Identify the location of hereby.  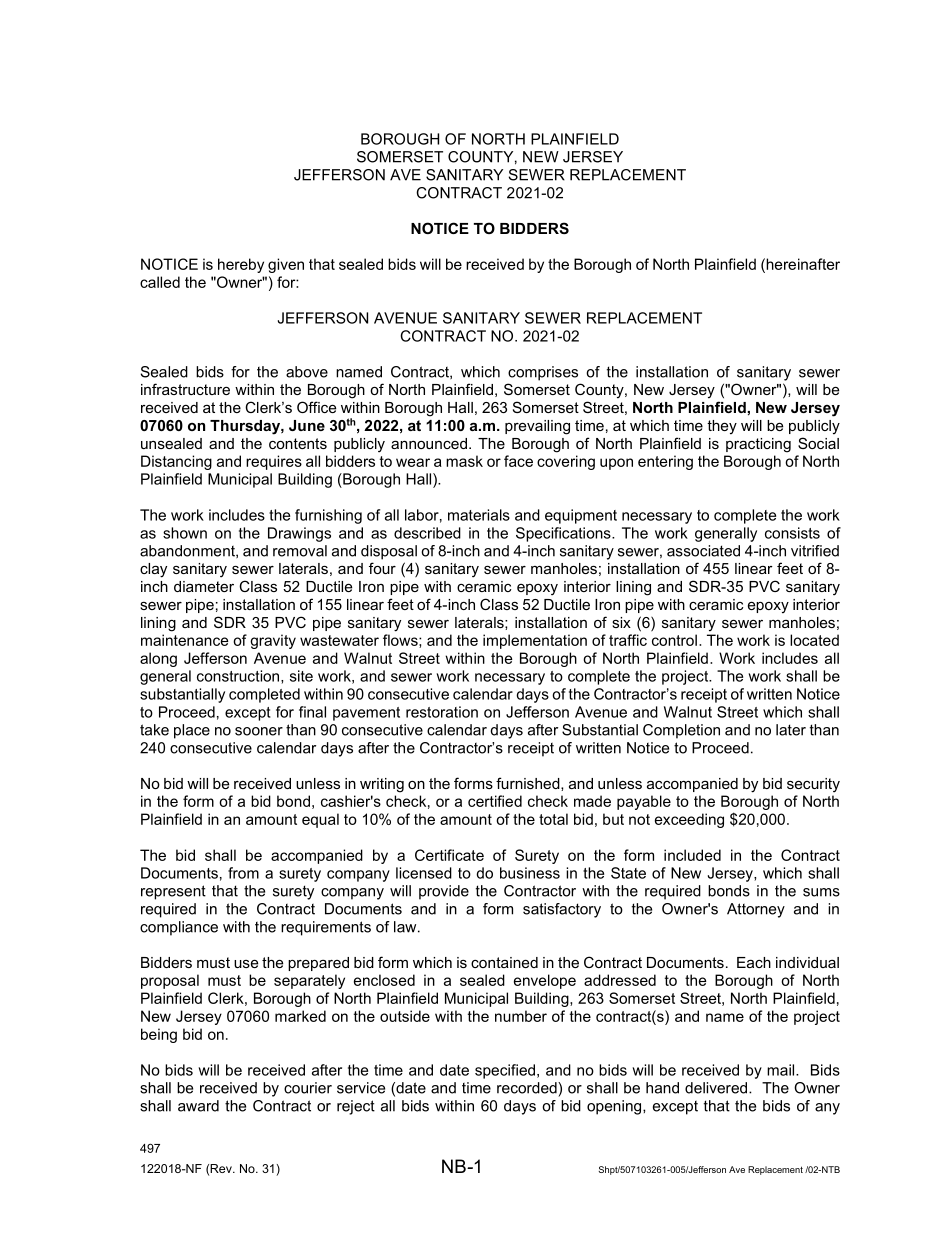
(241, 265).
